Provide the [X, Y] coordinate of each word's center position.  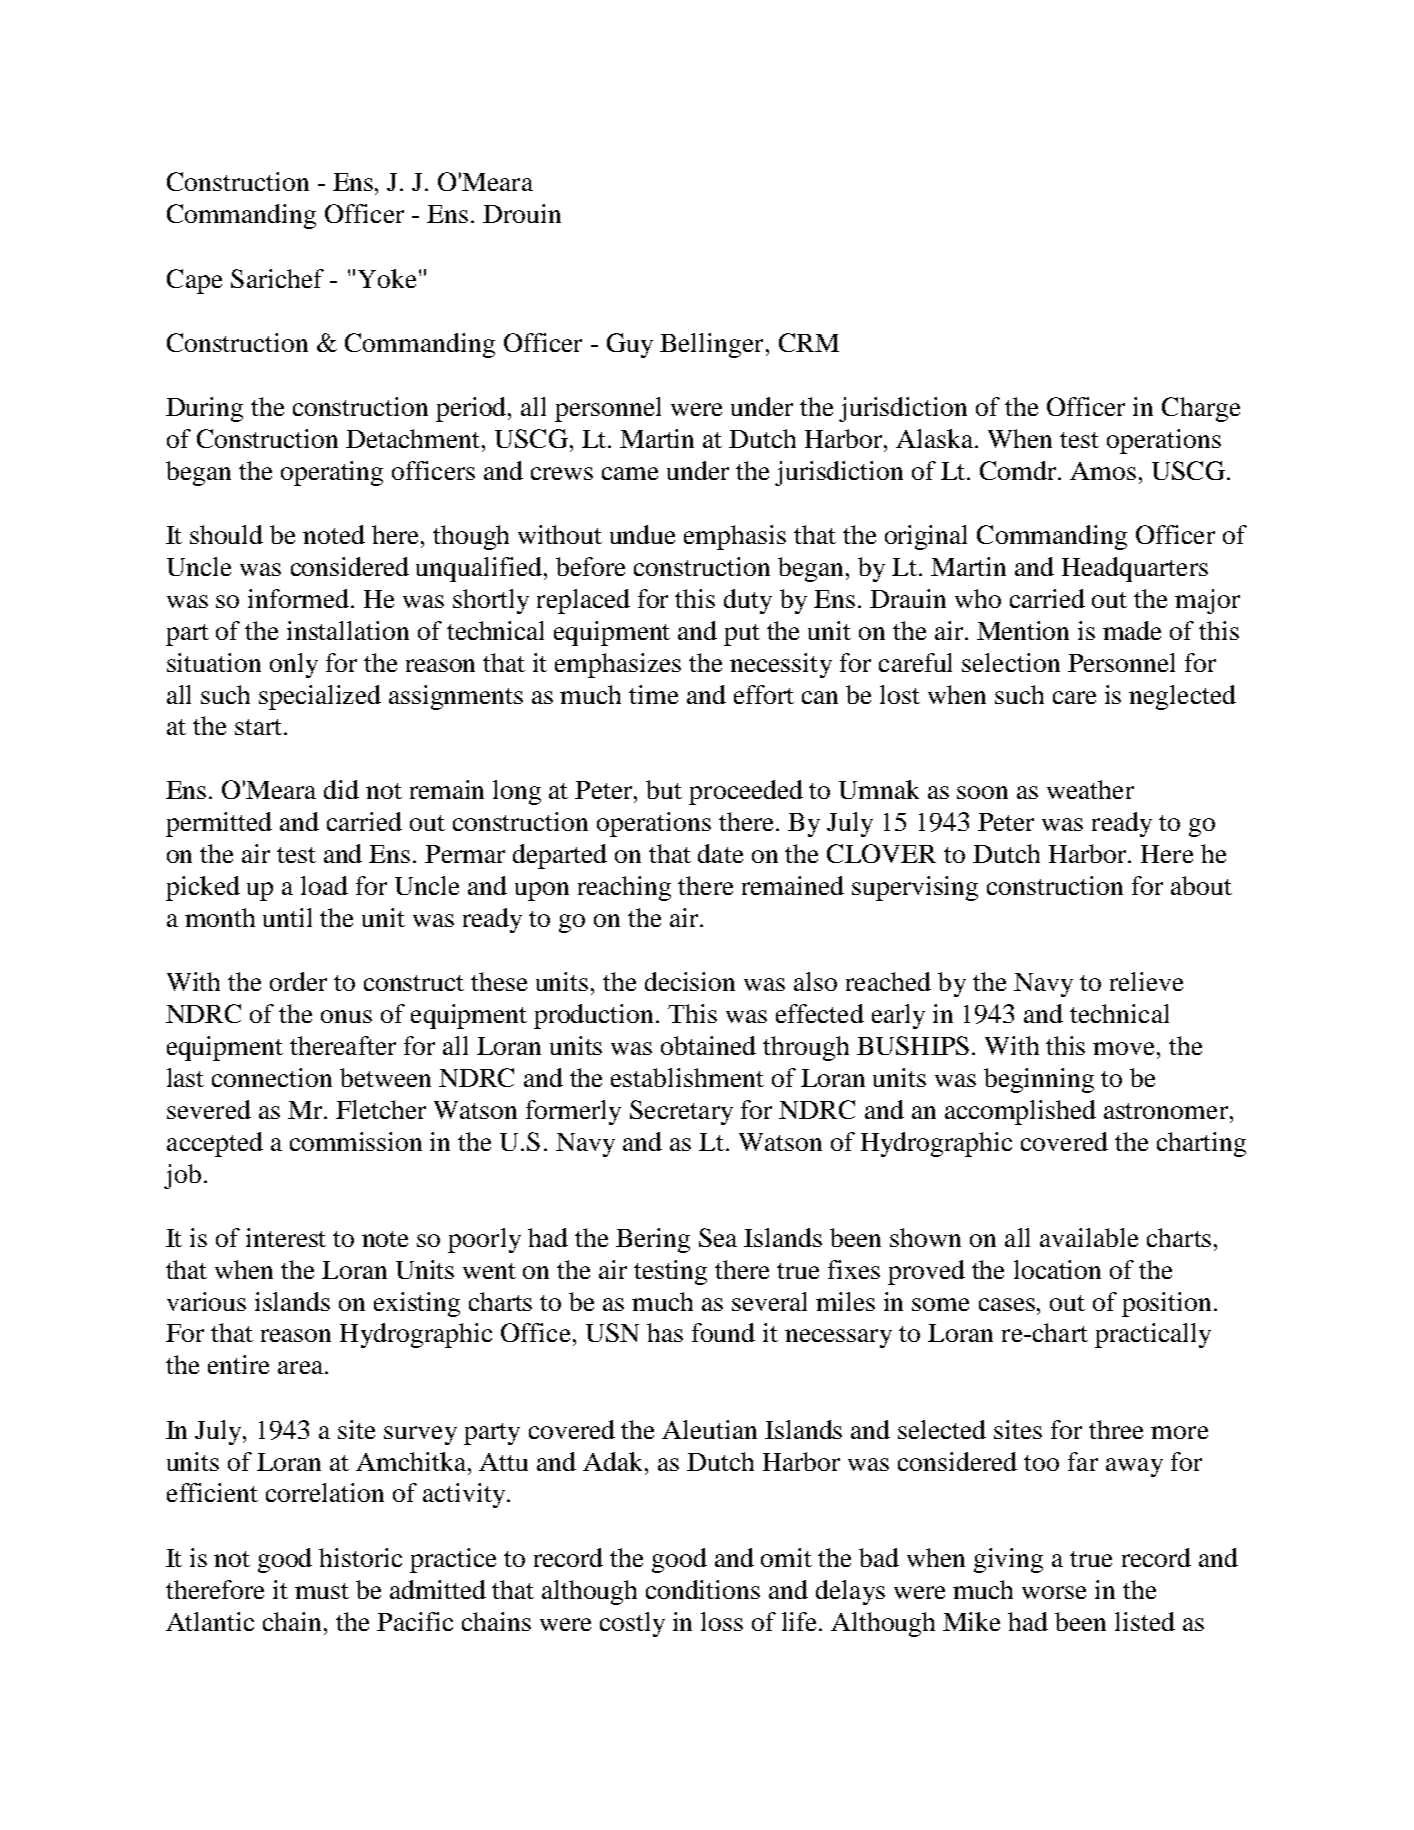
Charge [1201, 409]
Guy [630, 345]
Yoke [387, 278]
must [322, 1591]
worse [1054, 1592]
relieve [1146, 981]
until [287, 917]
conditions [703, 1589]
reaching [624, 888]
